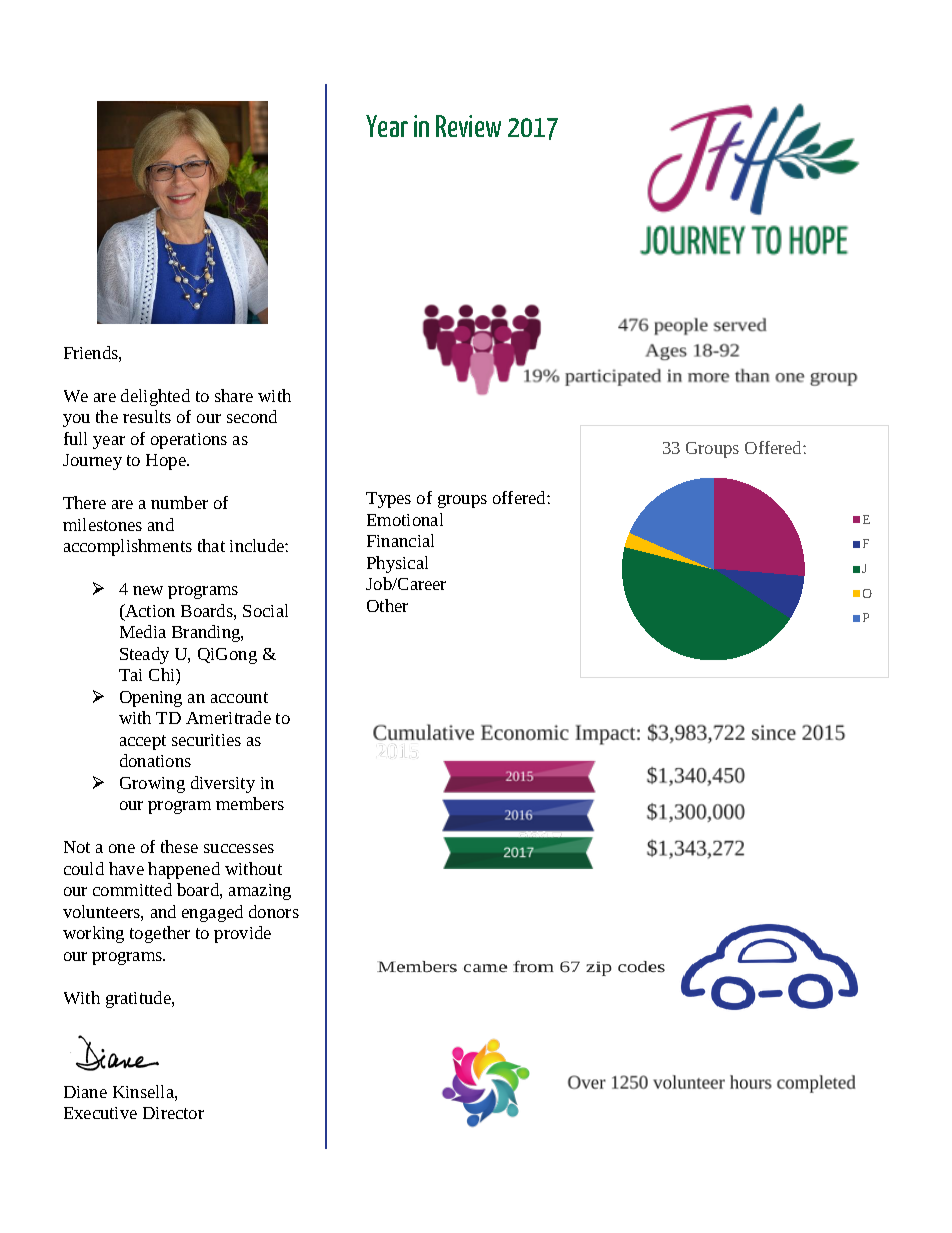 This page has width=952, height=1233. I want to click on share, so click(234, 395).
